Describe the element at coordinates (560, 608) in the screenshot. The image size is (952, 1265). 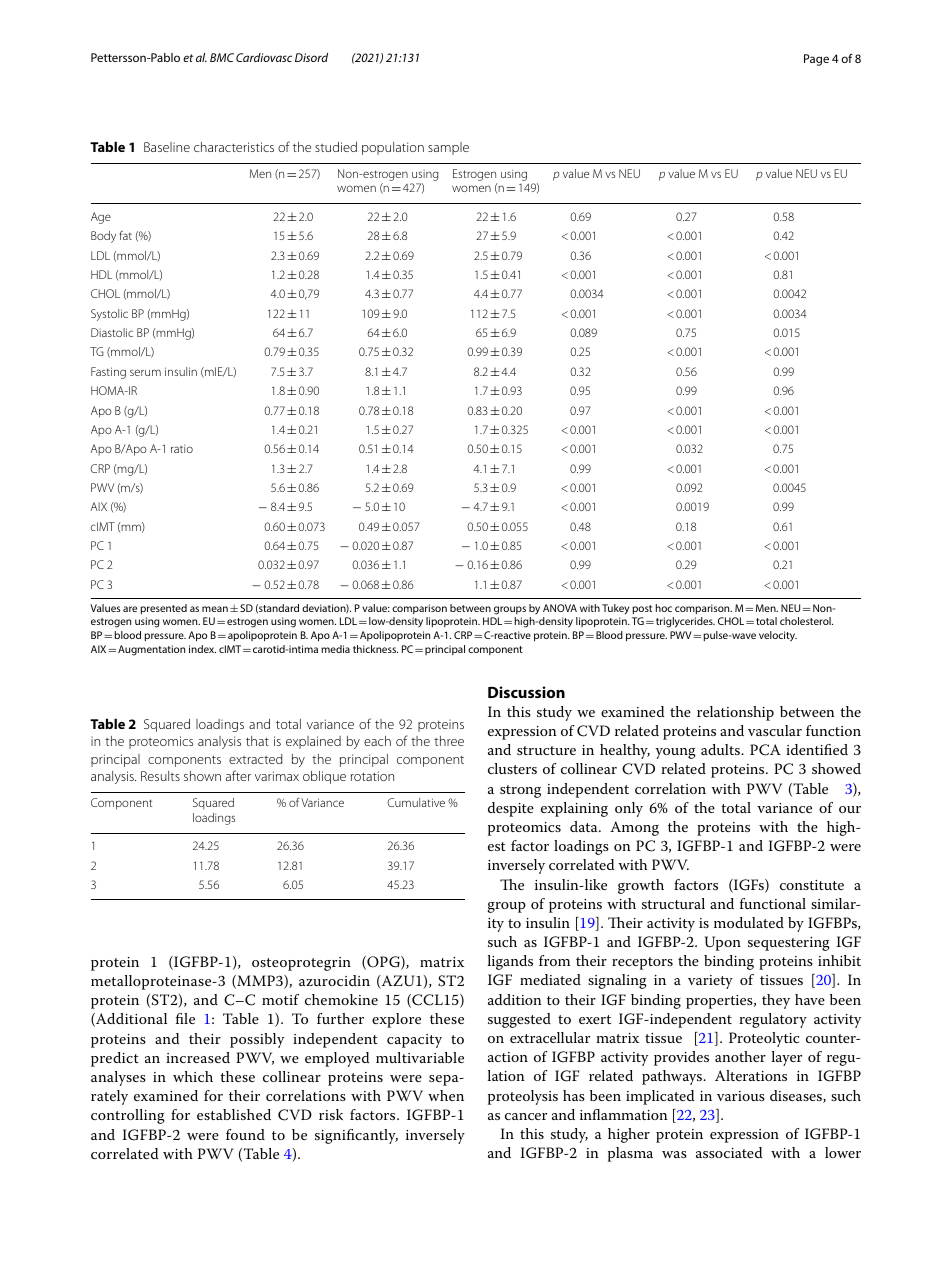
I see `ANOVA` at that location.
